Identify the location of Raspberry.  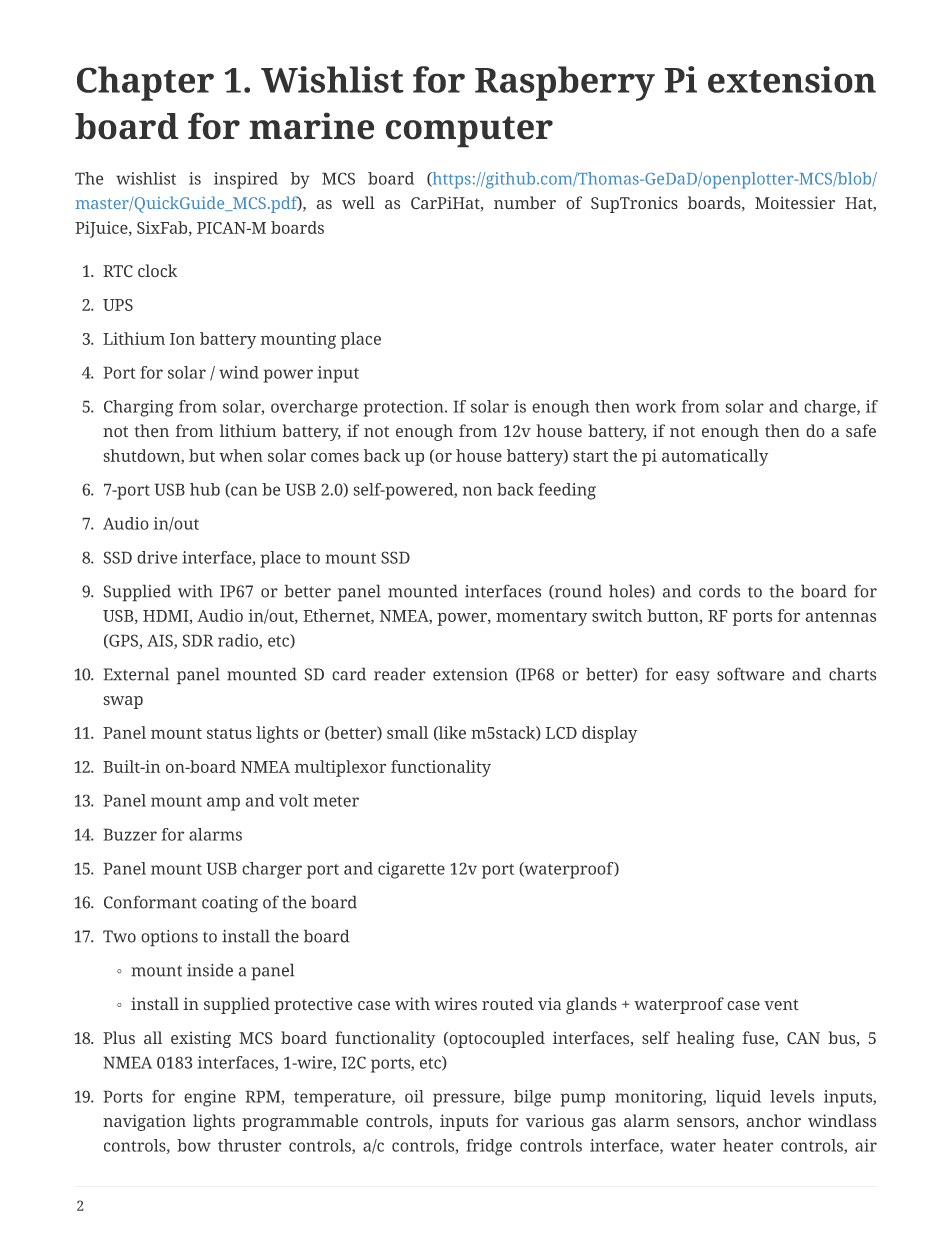
(565, 83).
